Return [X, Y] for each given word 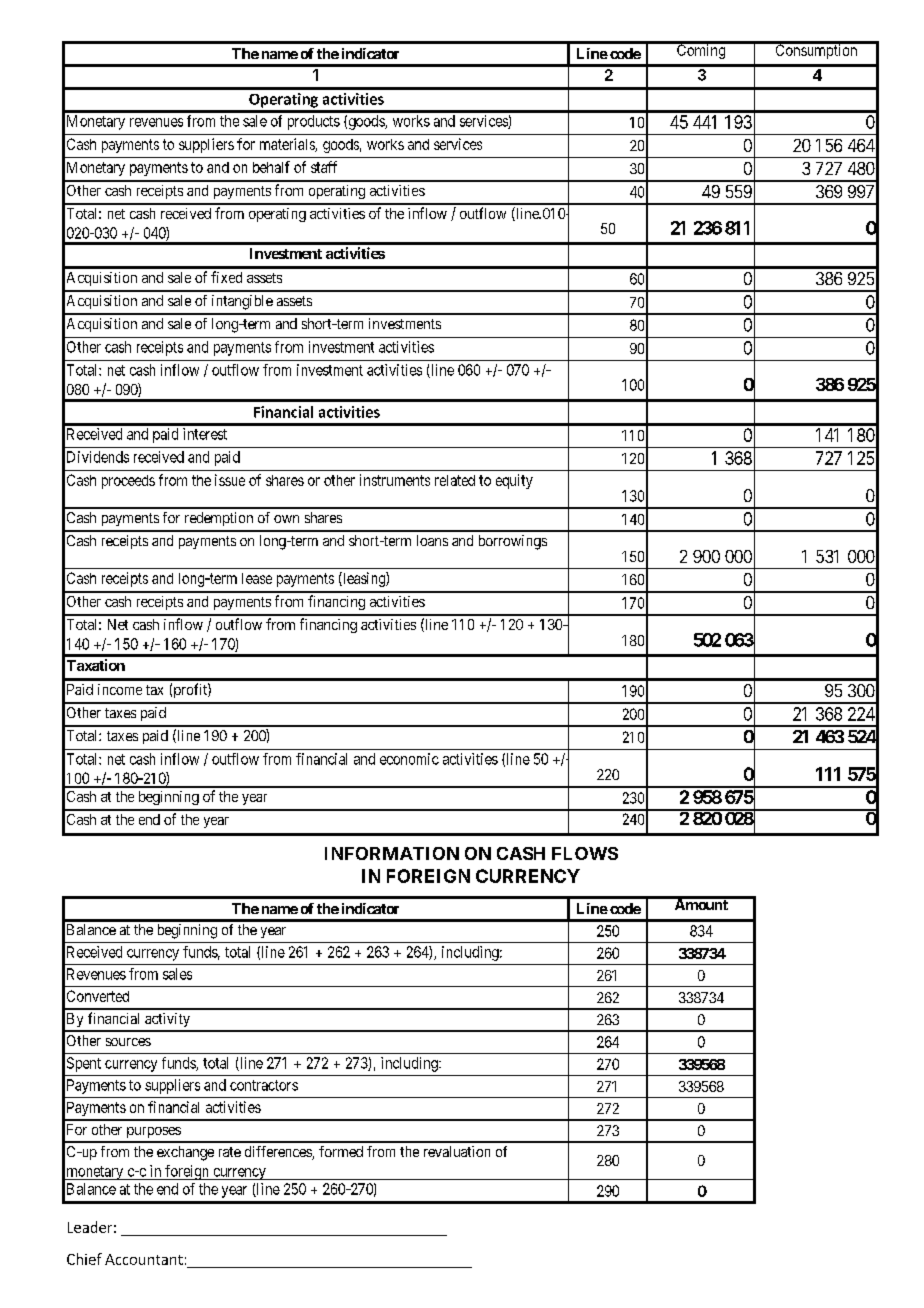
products [314, 122]
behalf [271, 167]
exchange [185, 1153]
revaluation [457, 1151]
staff [324, 167]
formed [341, 1151]
